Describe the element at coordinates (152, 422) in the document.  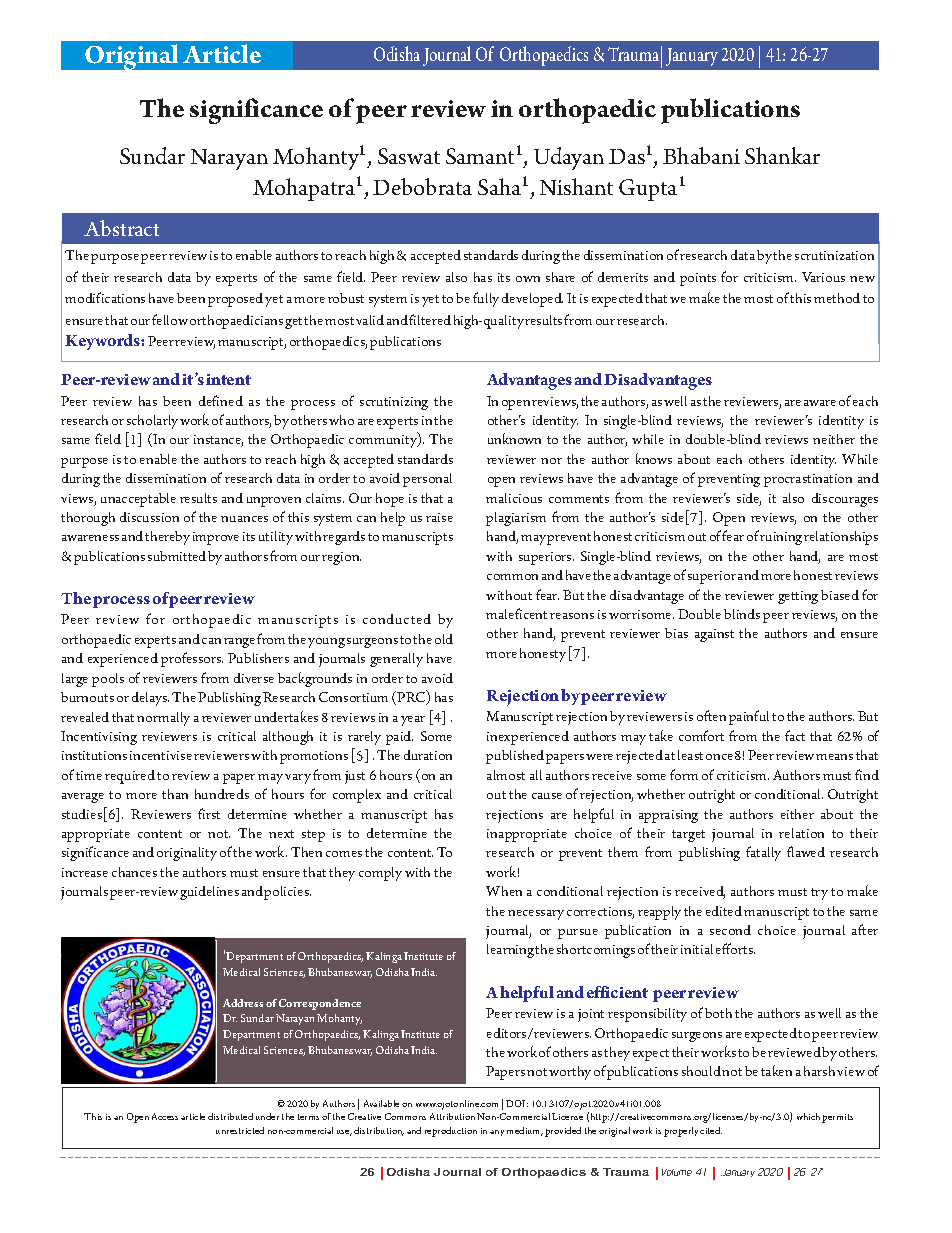
I see `scholarly` at that location.
